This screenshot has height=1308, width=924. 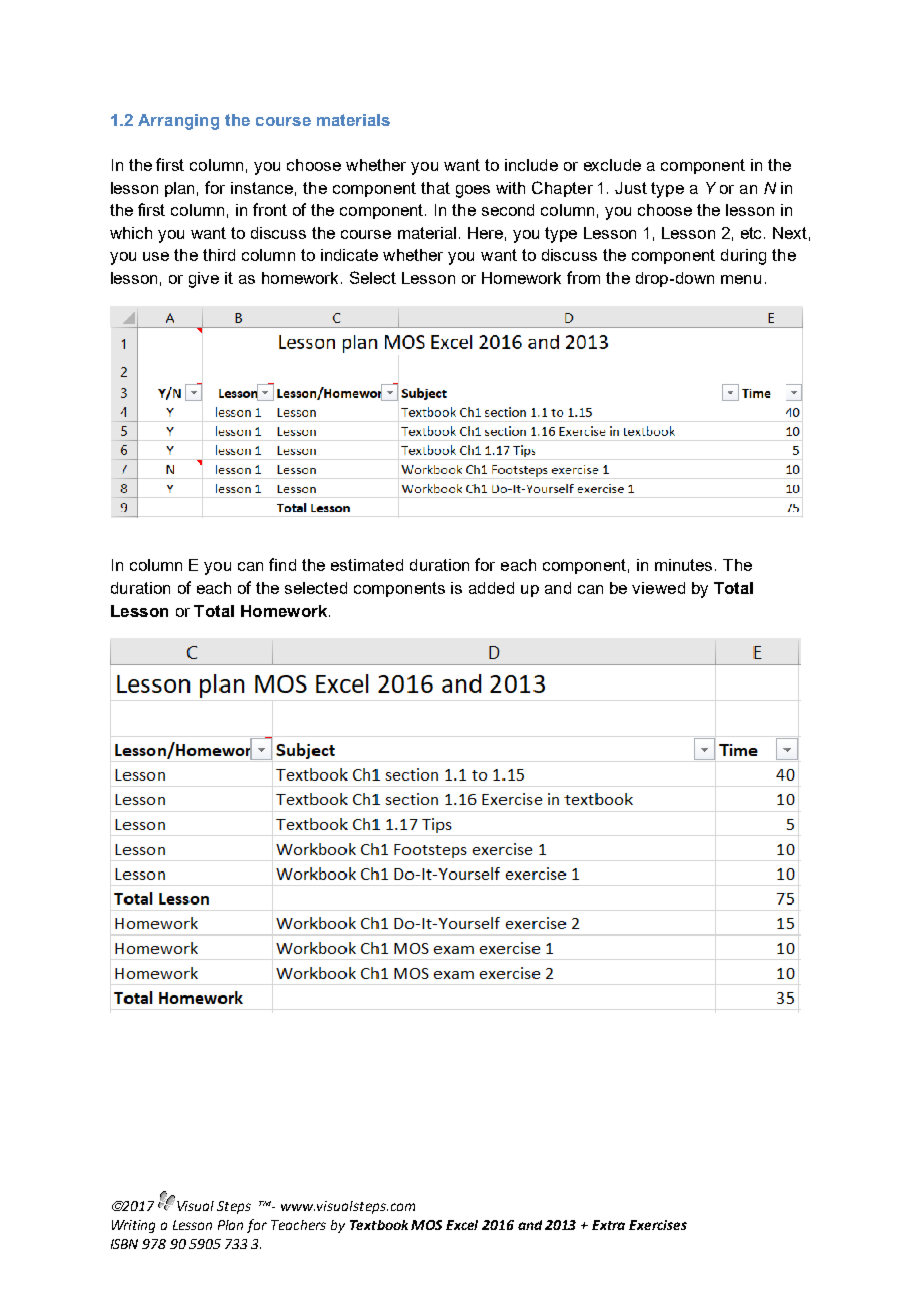 What do you see at coordinates (133, 1226) in the screenshot?
I see `Writing` at bounding box center [133, 1226].
